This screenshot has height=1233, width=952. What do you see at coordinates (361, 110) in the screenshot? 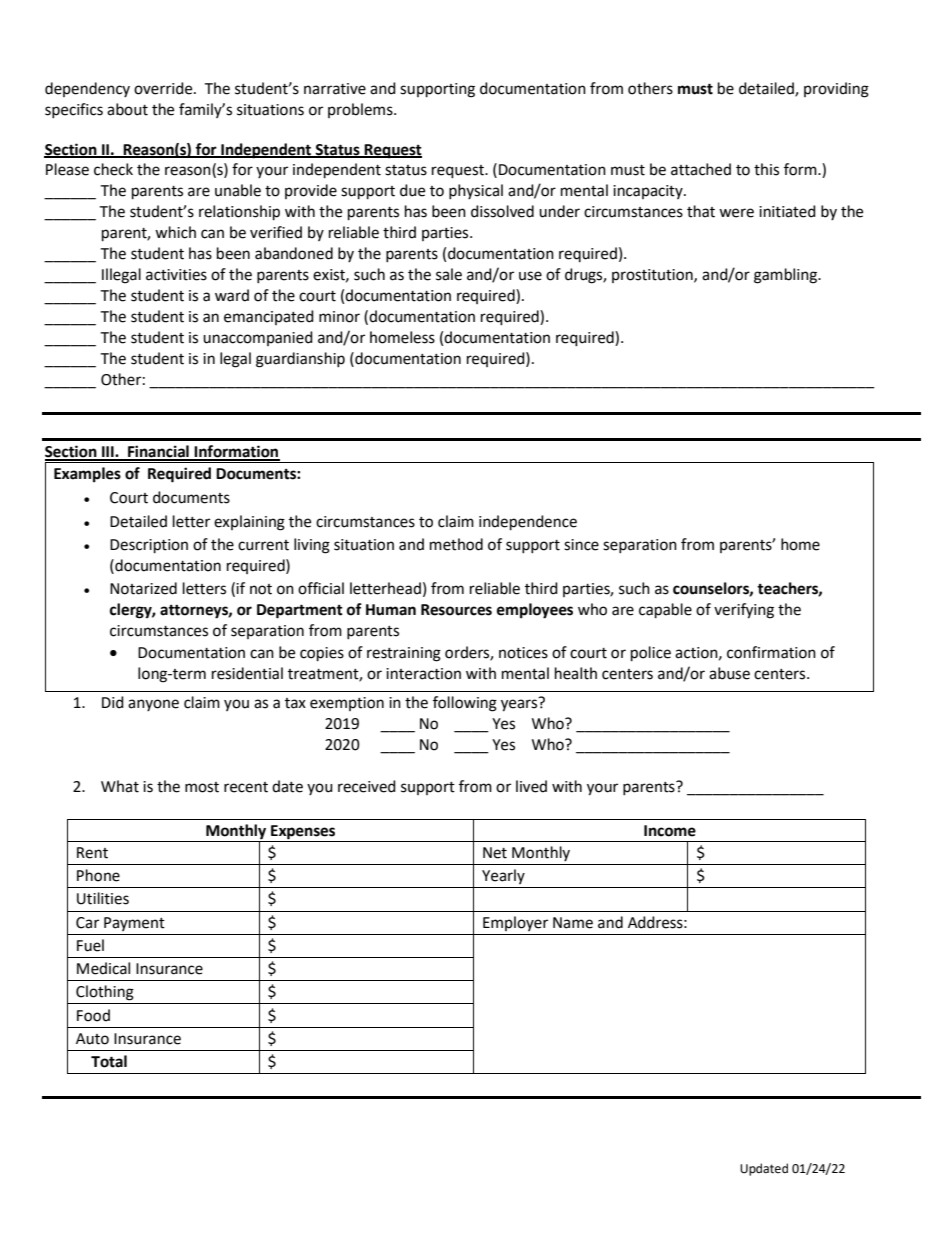
I see `problems` at bounding box center [361, 110].
